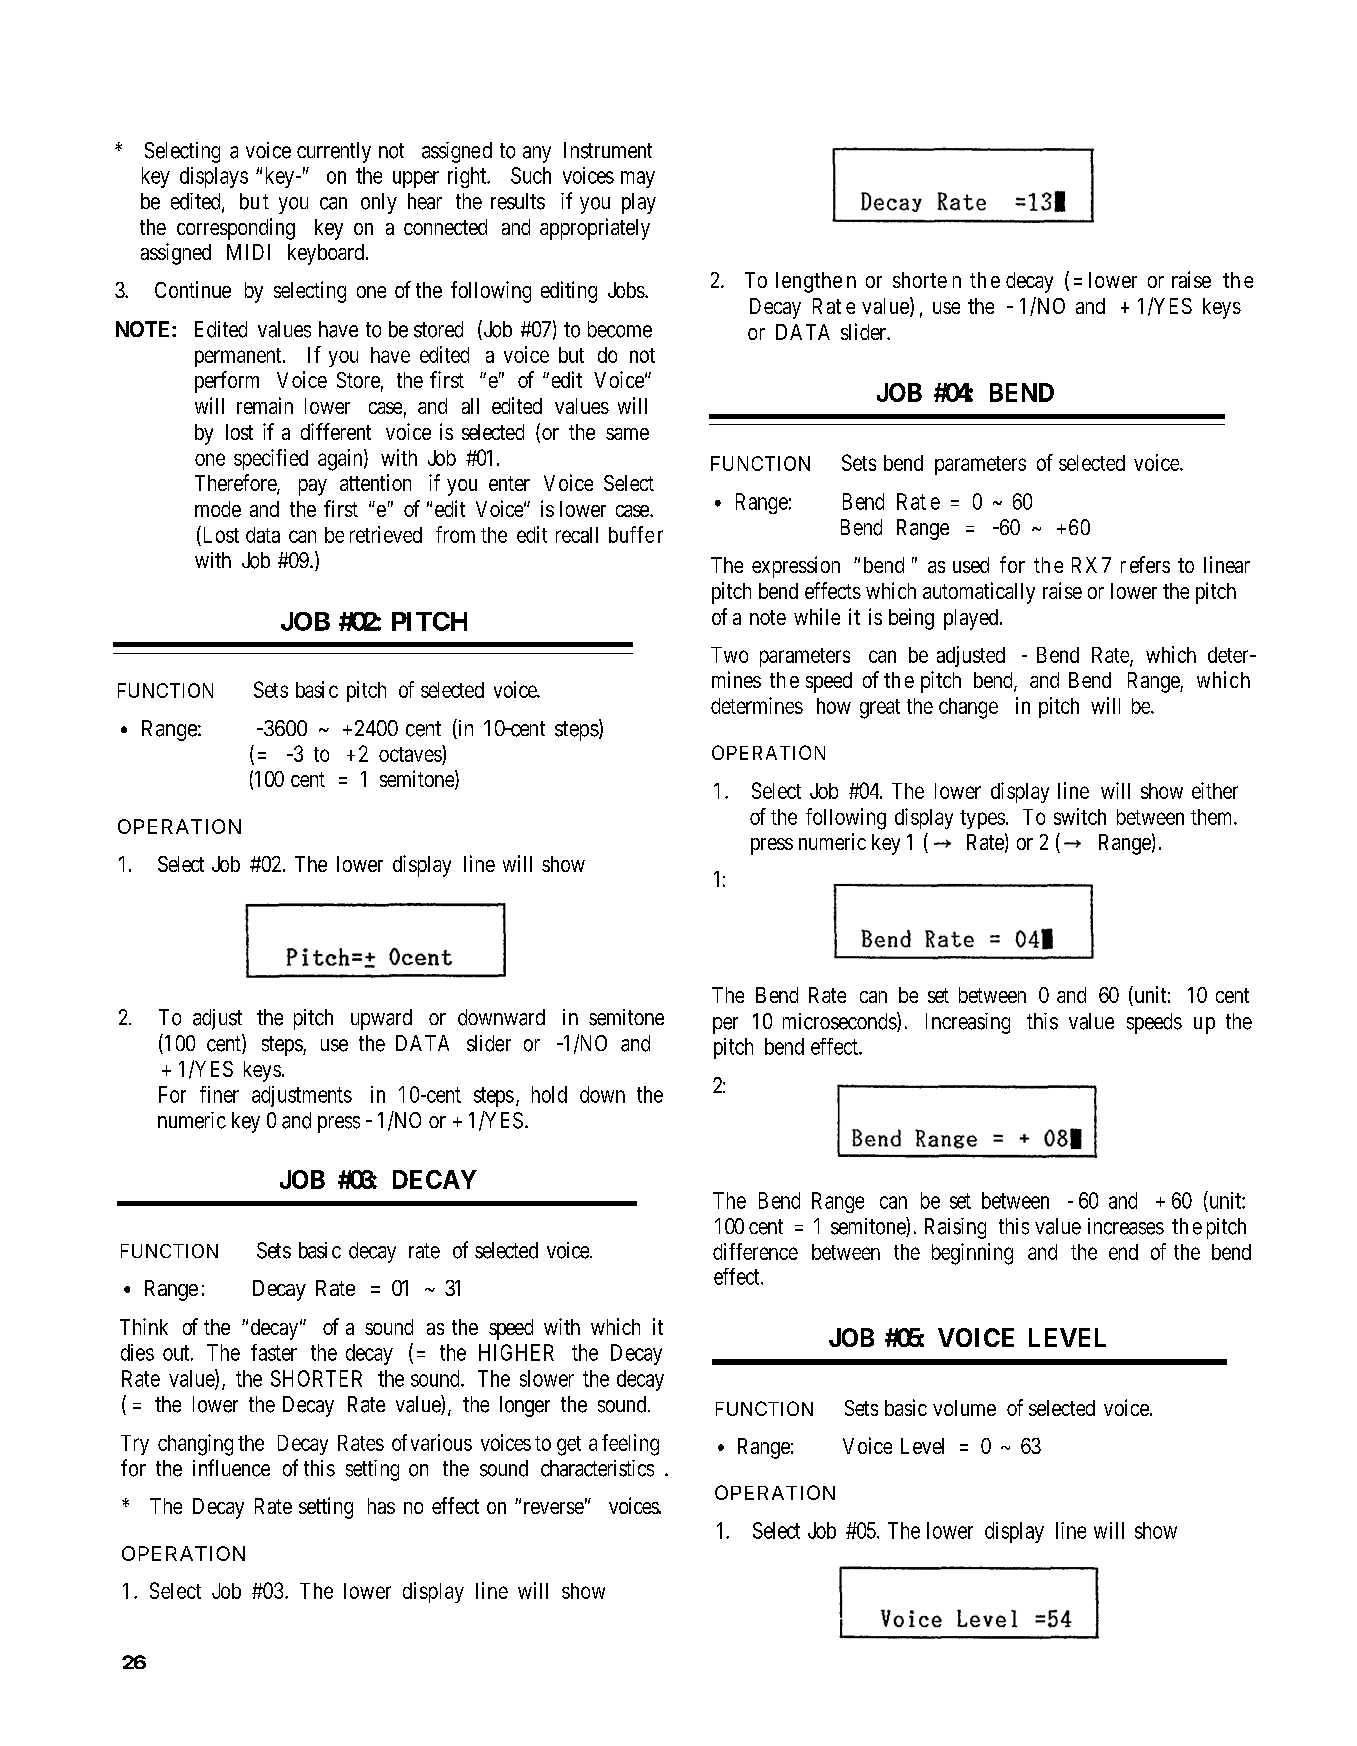  Describe the element at coordinates (880, 709) in the screenshot. I see `great` at that location.
